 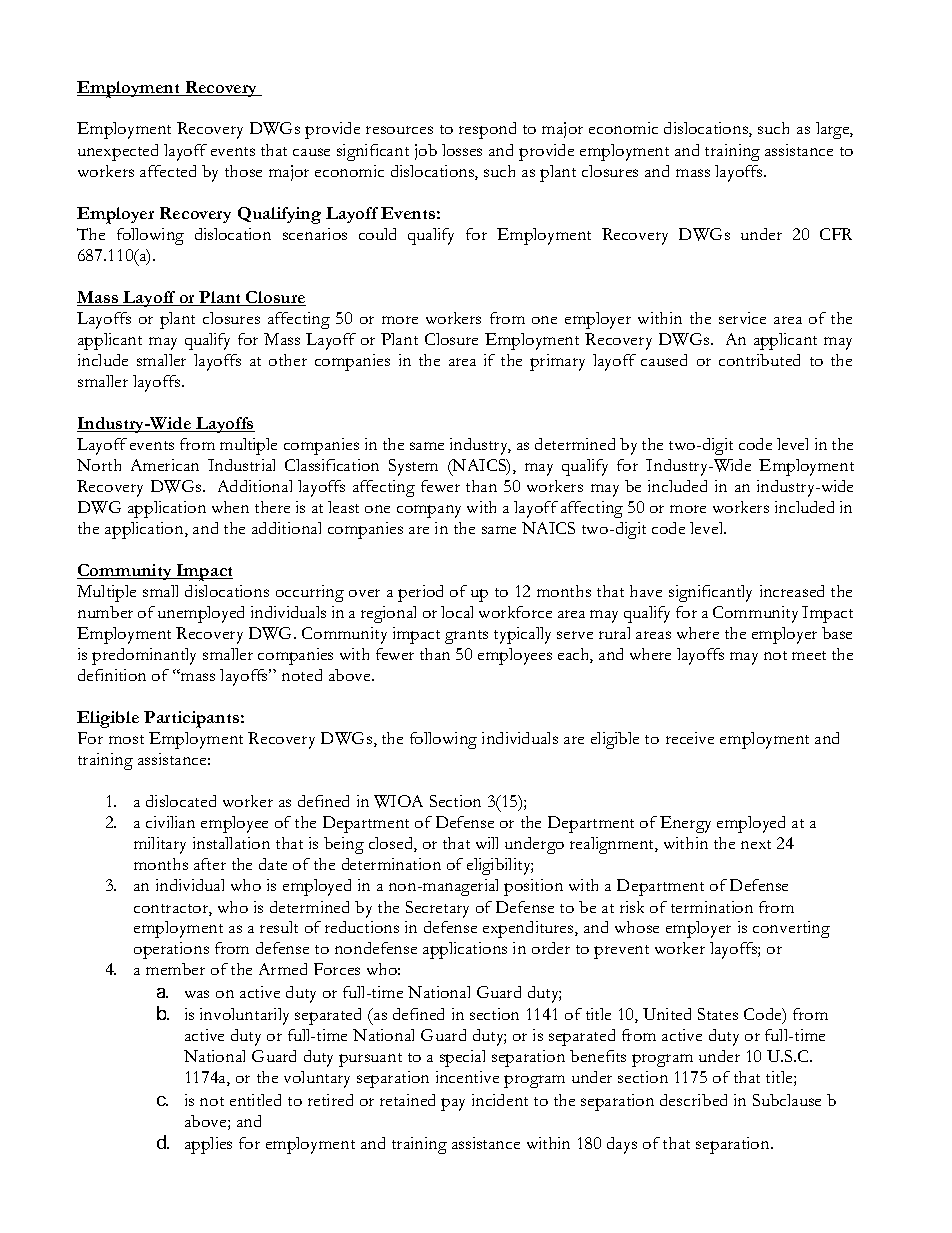 What do you see at coordinates (791, 929) in the page?
I see `converting` at bounding box center [791, 929].
